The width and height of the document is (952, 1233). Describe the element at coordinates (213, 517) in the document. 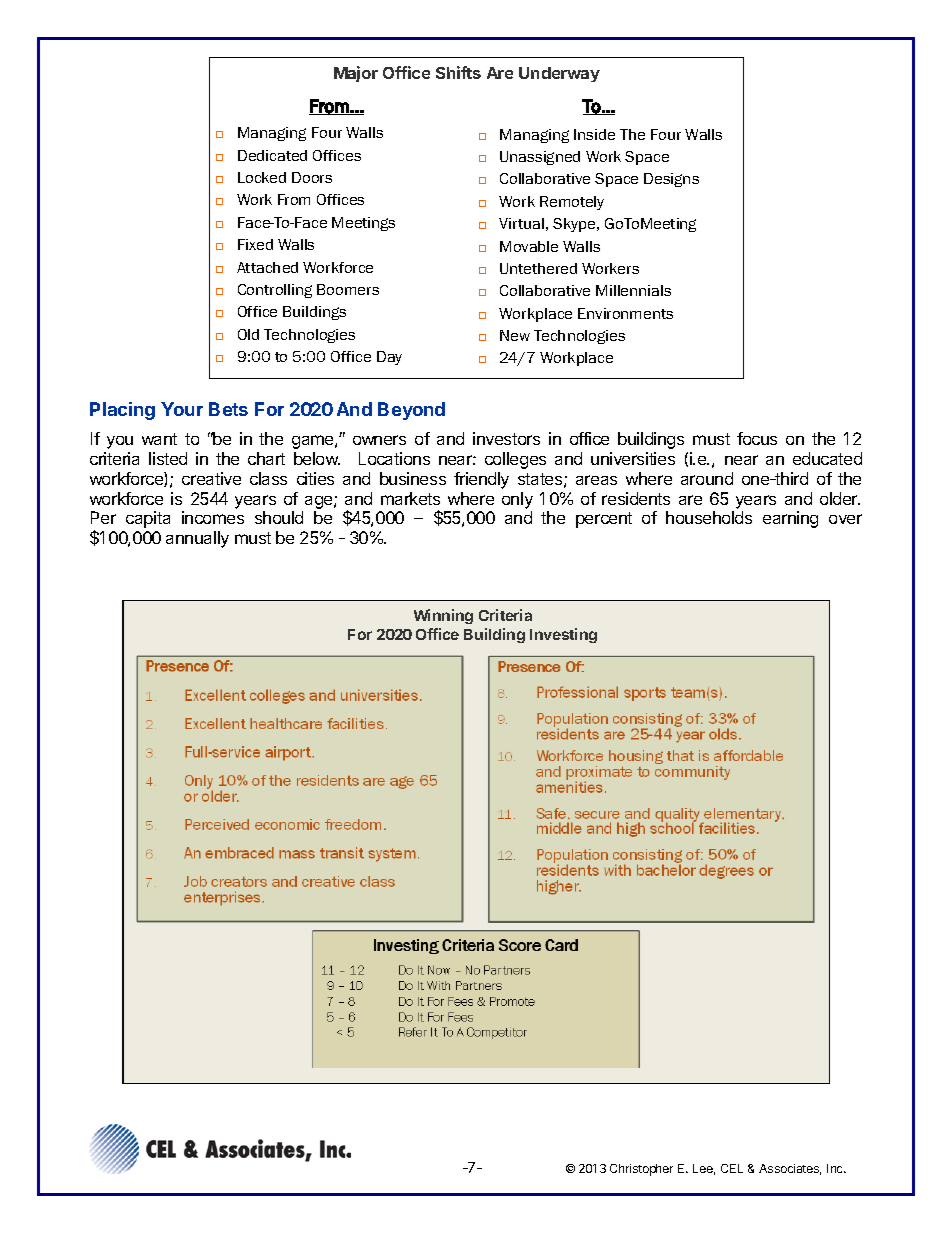

I see `incomes` at that location.
